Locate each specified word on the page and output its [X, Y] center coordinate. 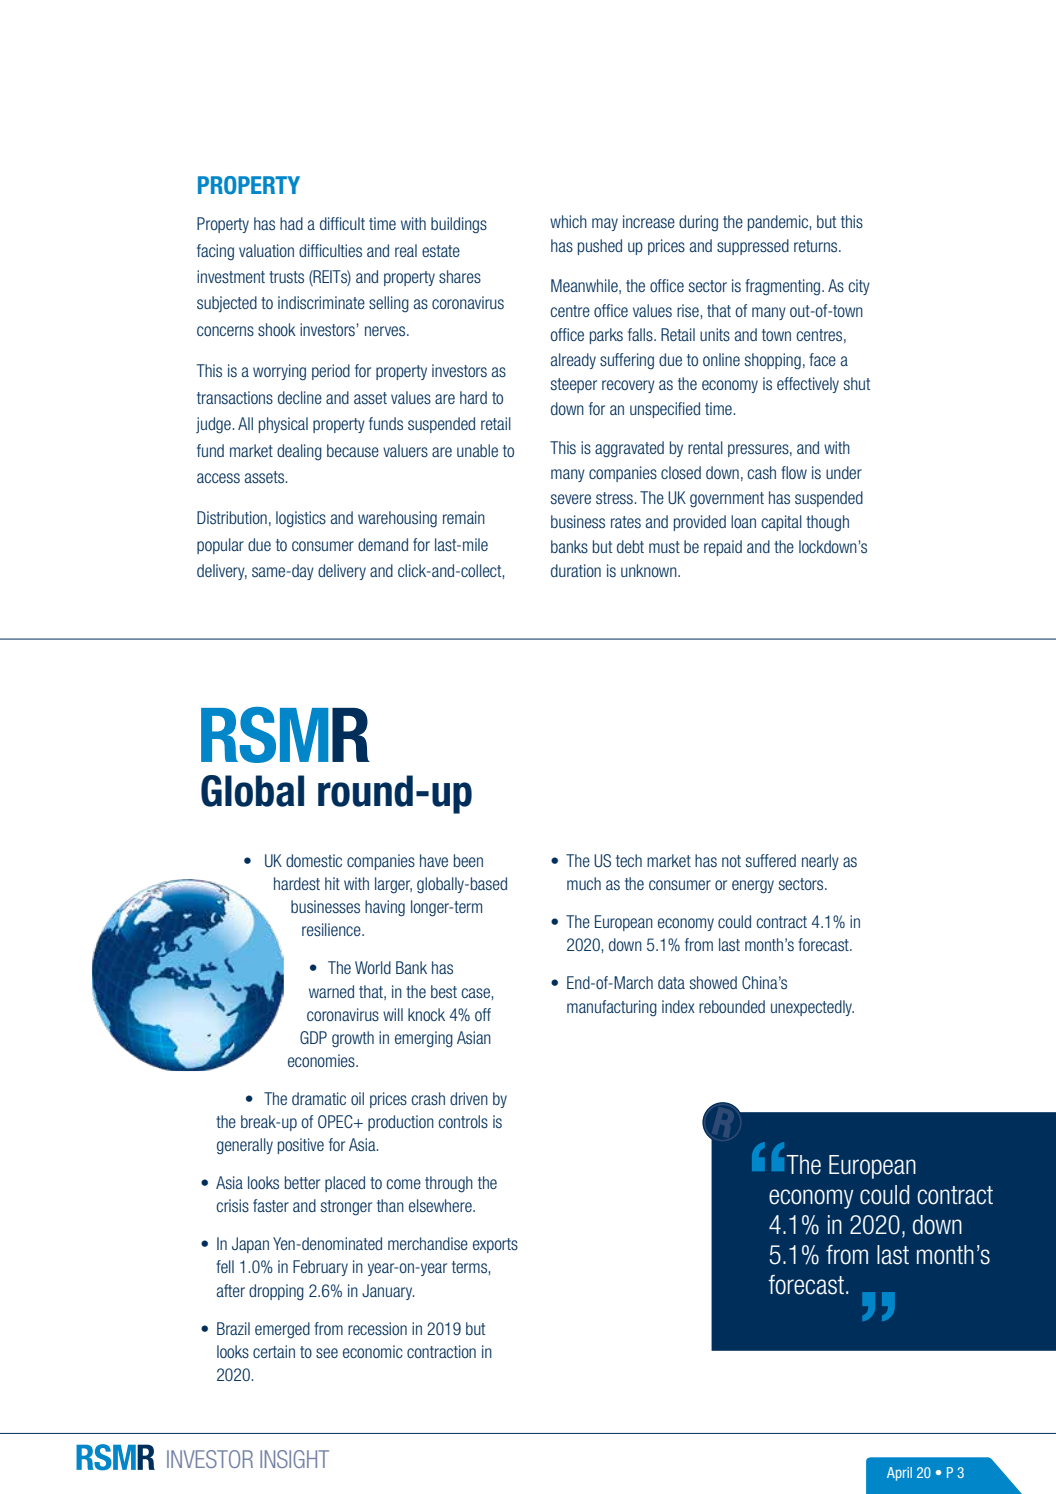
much [584, 883]
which [568, 221]
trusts [286, 277]
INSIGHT [294, 1459]
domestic [314, 860]
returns [817, 246]
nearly [820, 862]
